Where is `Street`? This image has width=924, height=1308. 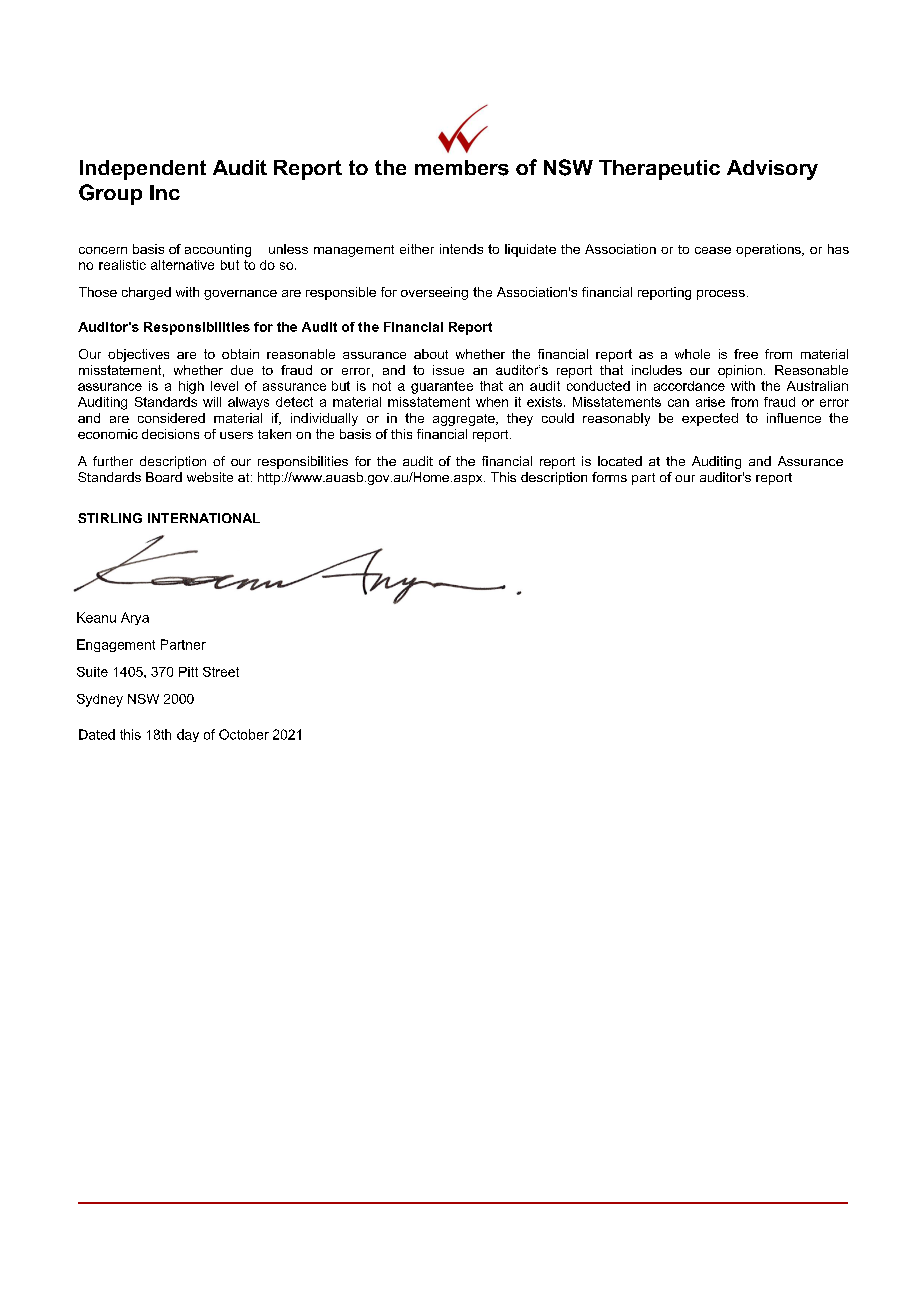
Street is located at coordinates (221, 672).
